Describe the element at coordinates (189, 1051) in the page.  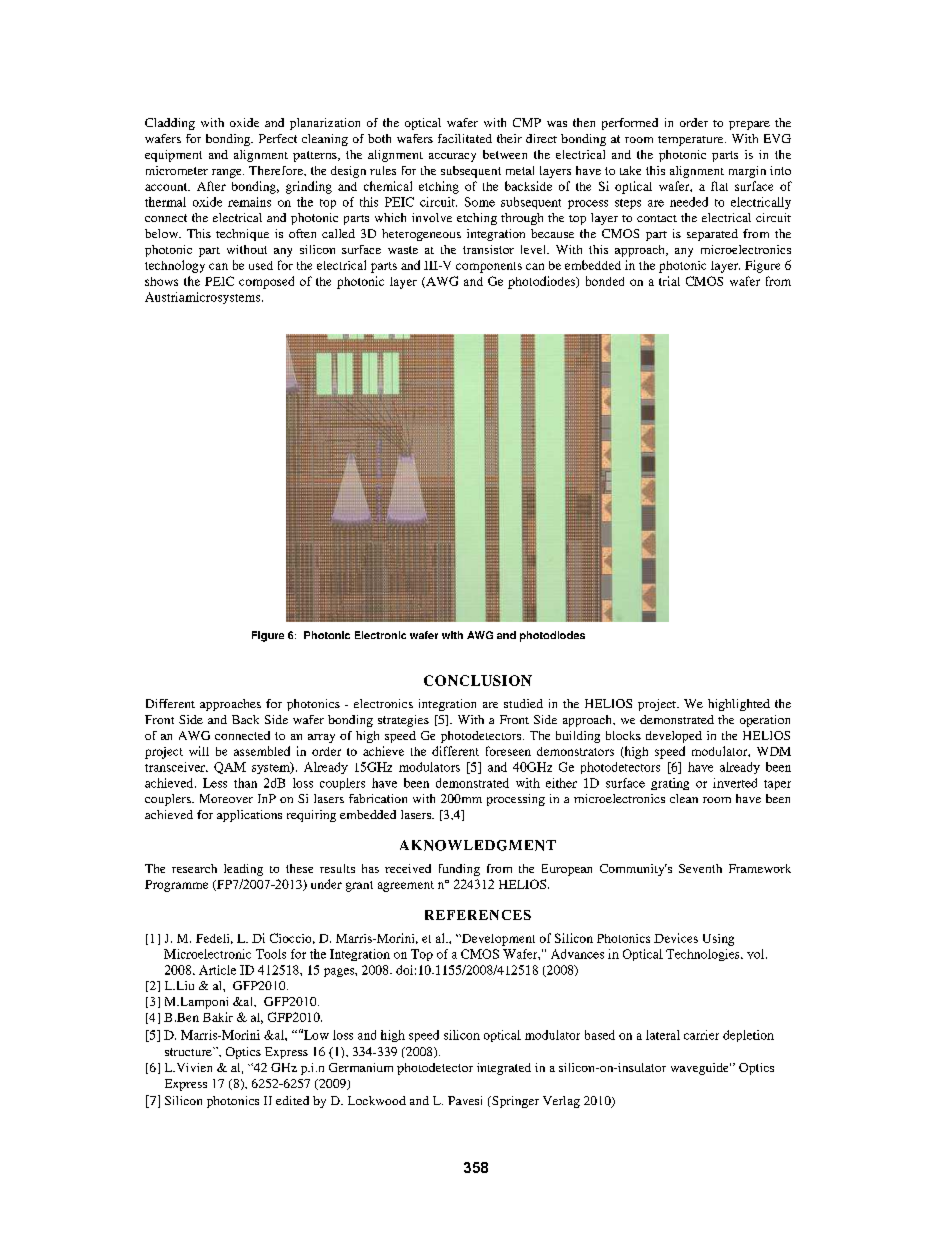
I see `structure` at that location.
